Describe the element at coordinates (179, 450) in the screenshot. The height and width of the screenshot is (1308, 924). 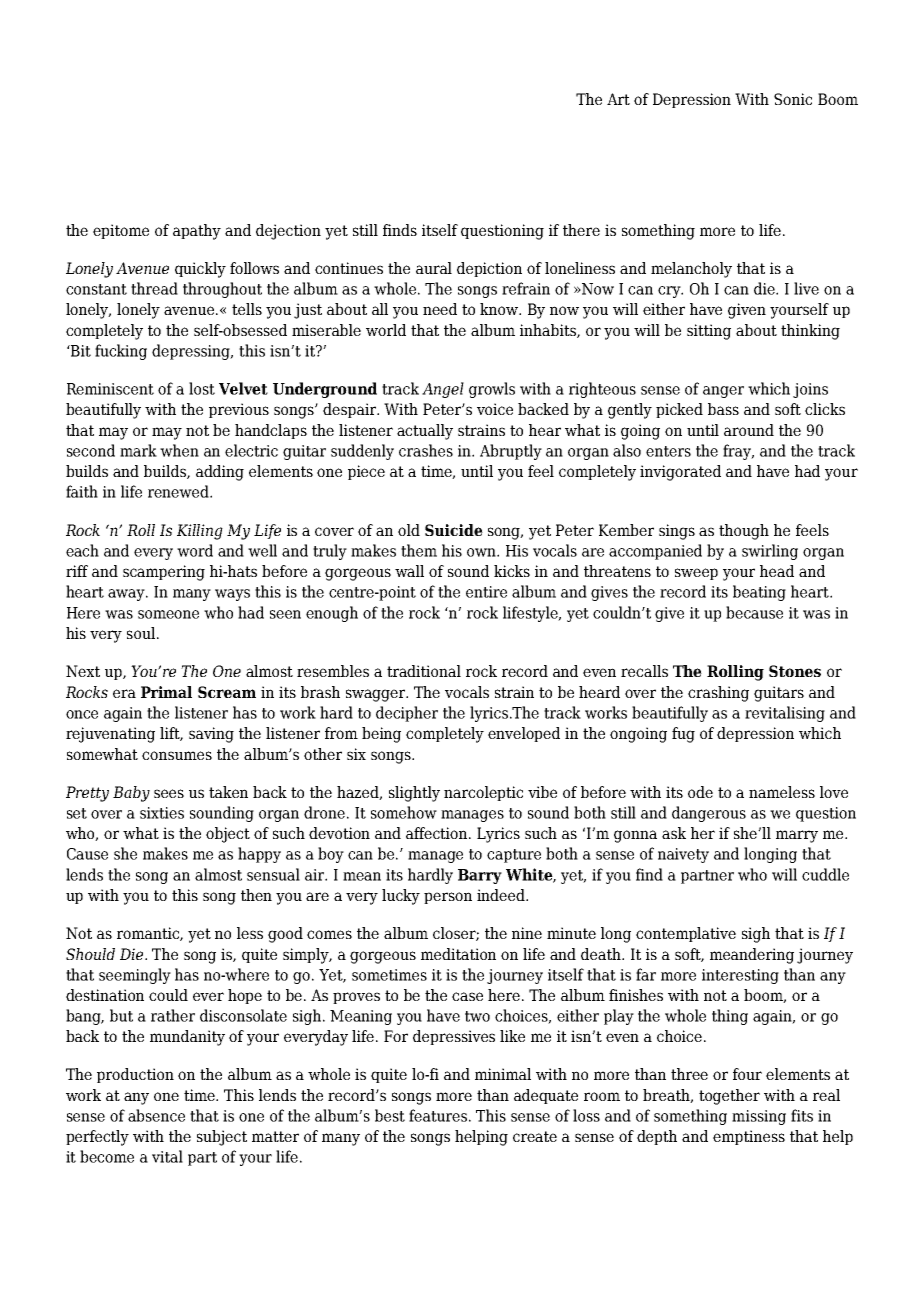
I see `when` at that location.
